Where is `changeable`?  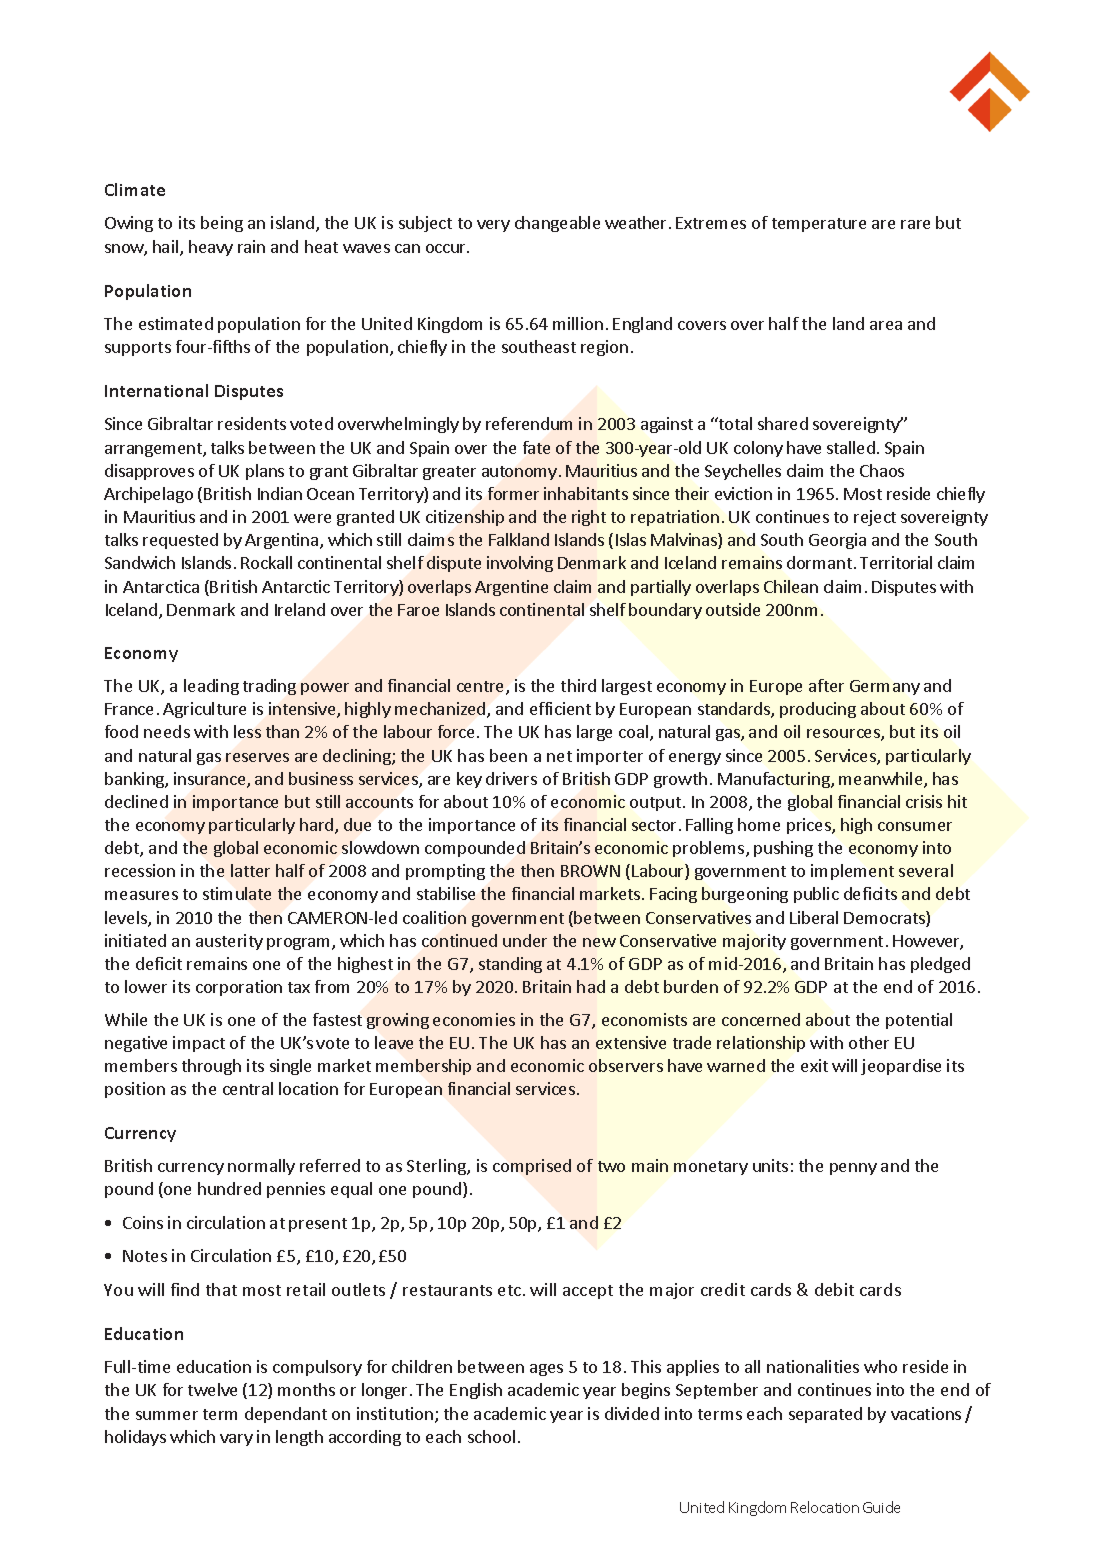 changeable is located at coordinates (557, 224).
